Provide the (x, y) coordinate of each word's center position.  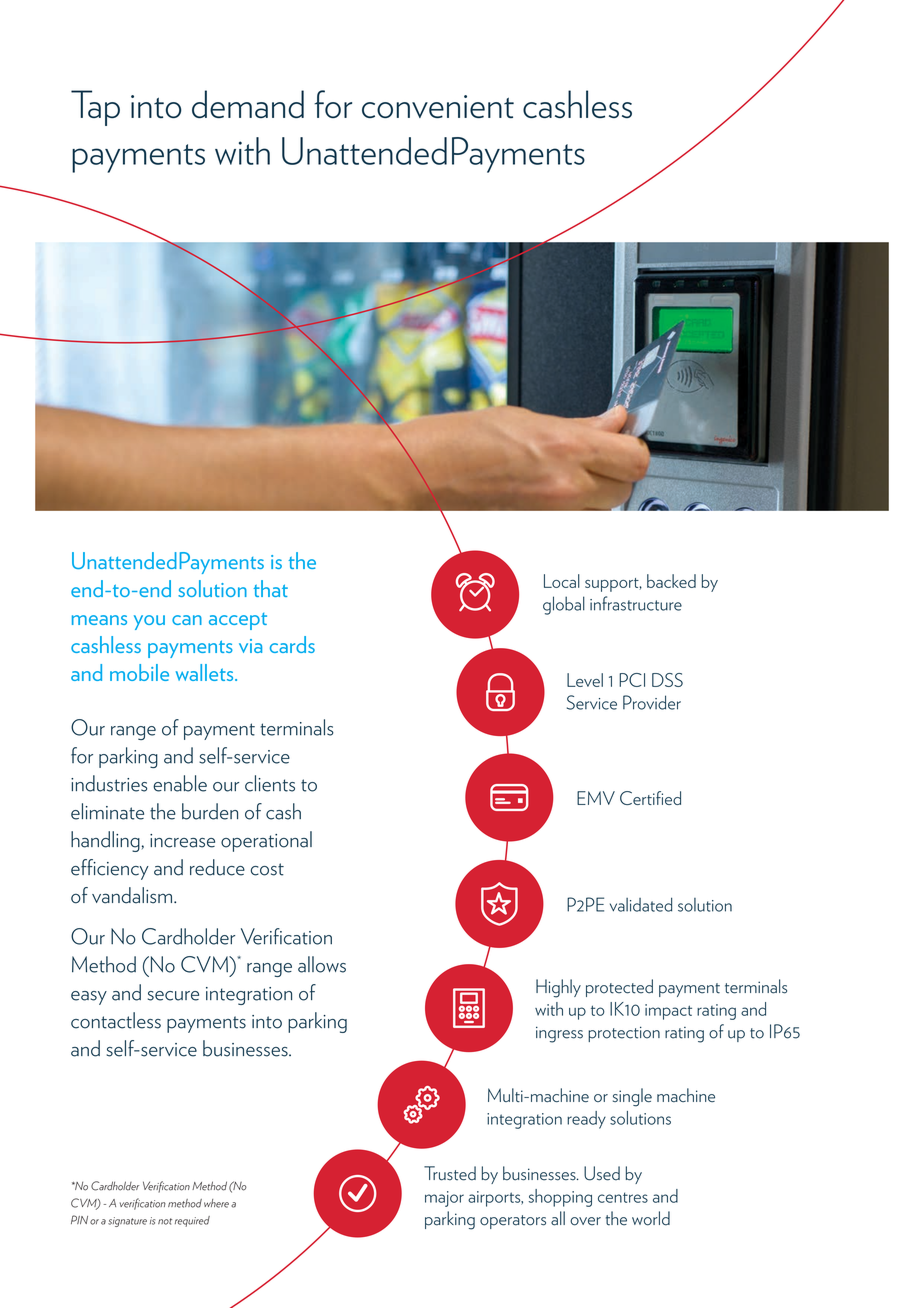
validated (641, 904)
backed (671, 581)
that (271, 588)
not (165, 1221)
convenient (438, 106)
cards (292, 644)
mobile (139, 672)
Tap (95, 108)
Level (585, 680)
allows (322, 964)
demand (248, 104)
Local (562, 581)
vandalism (133, 895)
